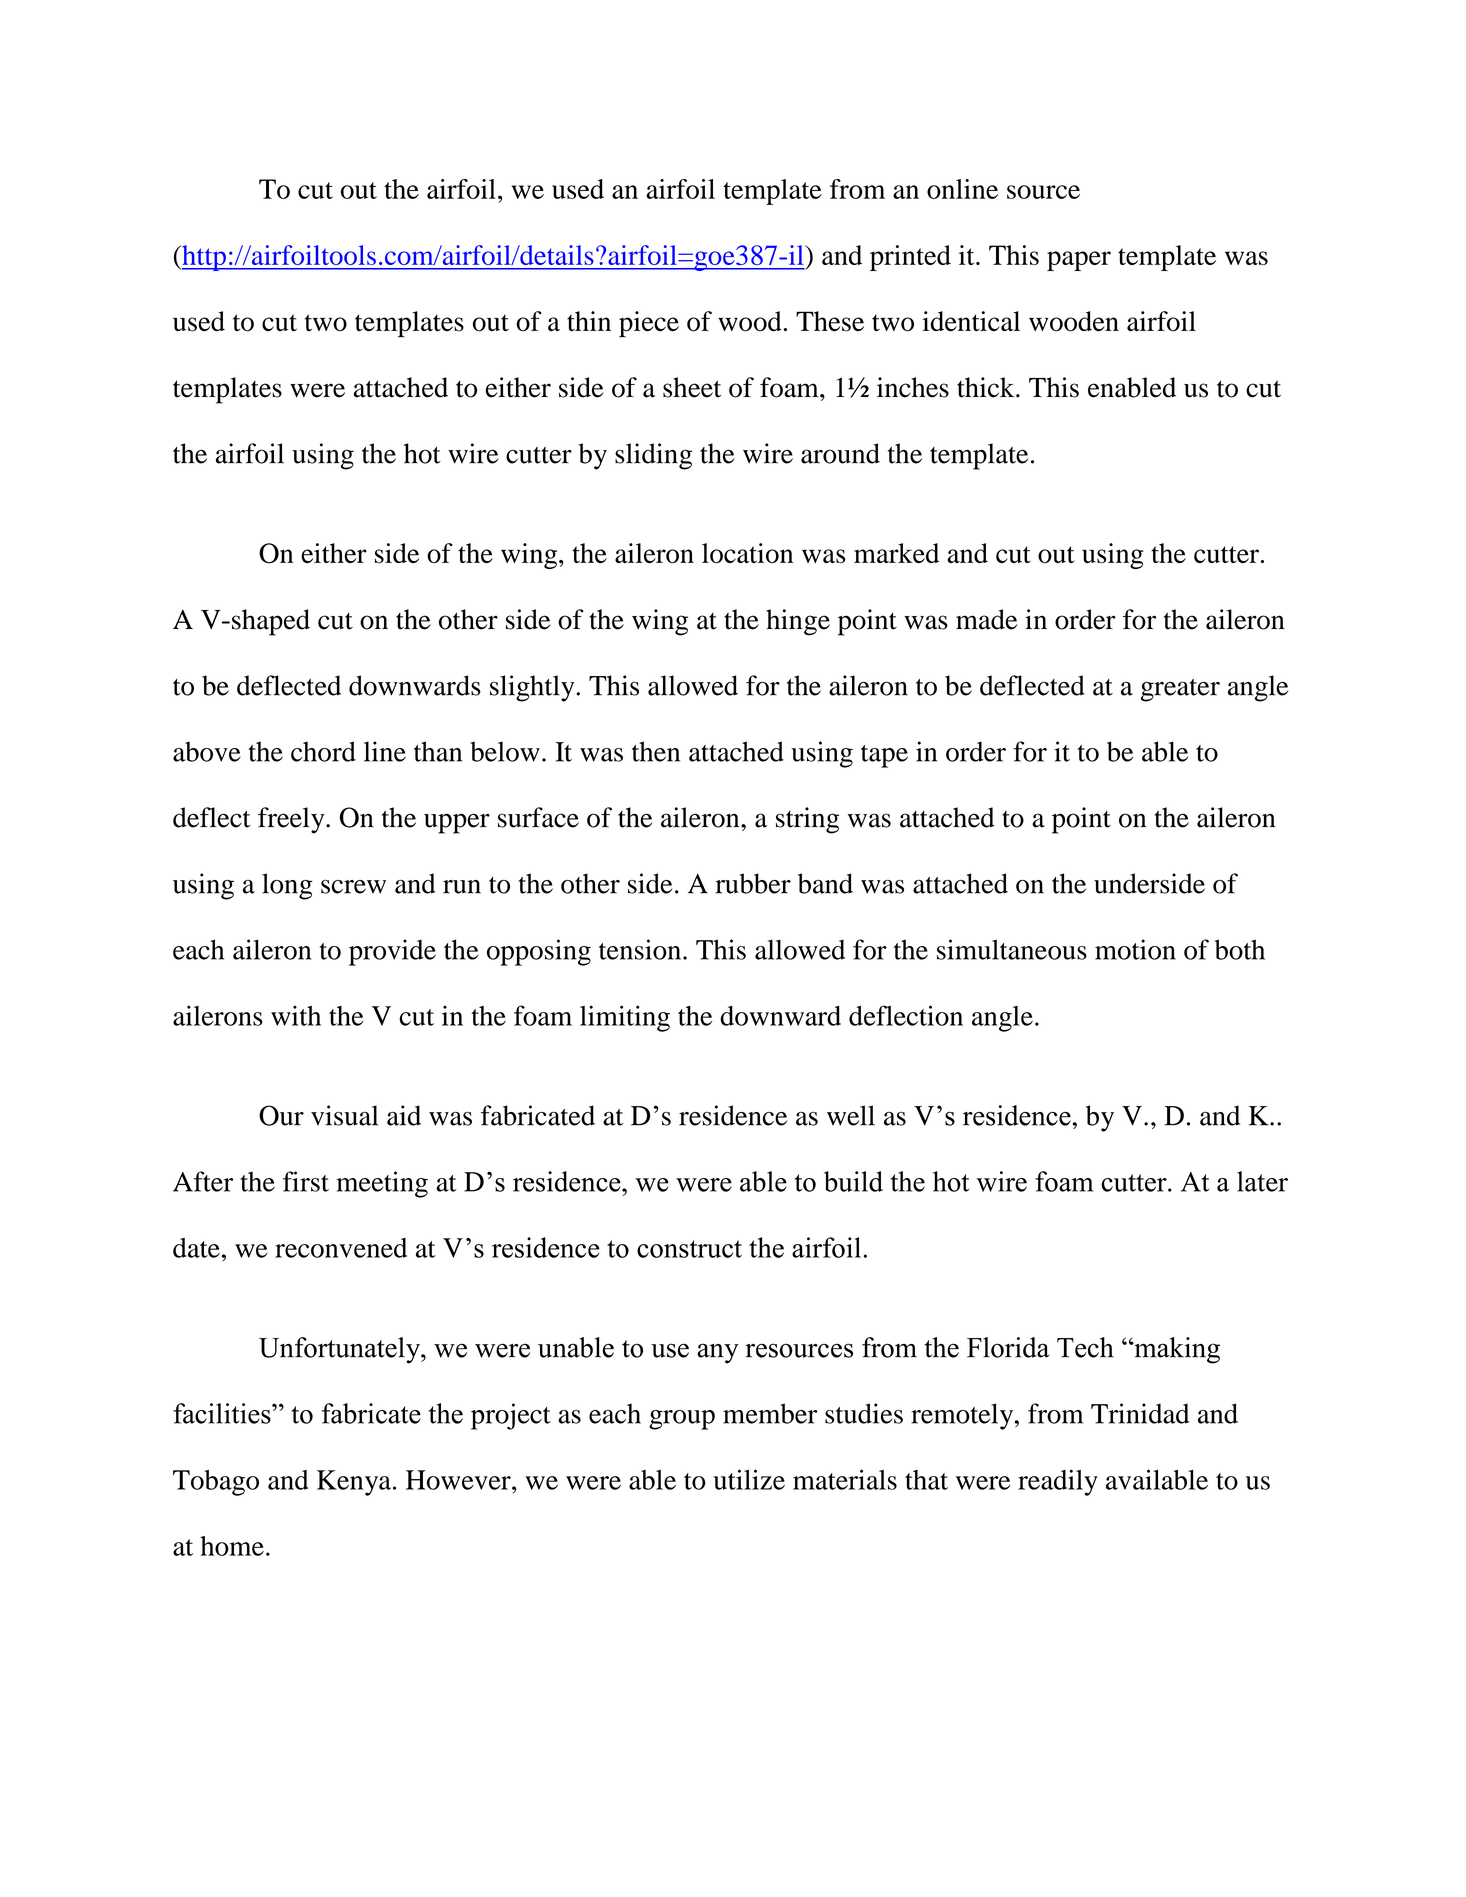 Image resolution: width=1466 pixels, height=1897 pixels. I want to click on paper, so click(1079, 261).
